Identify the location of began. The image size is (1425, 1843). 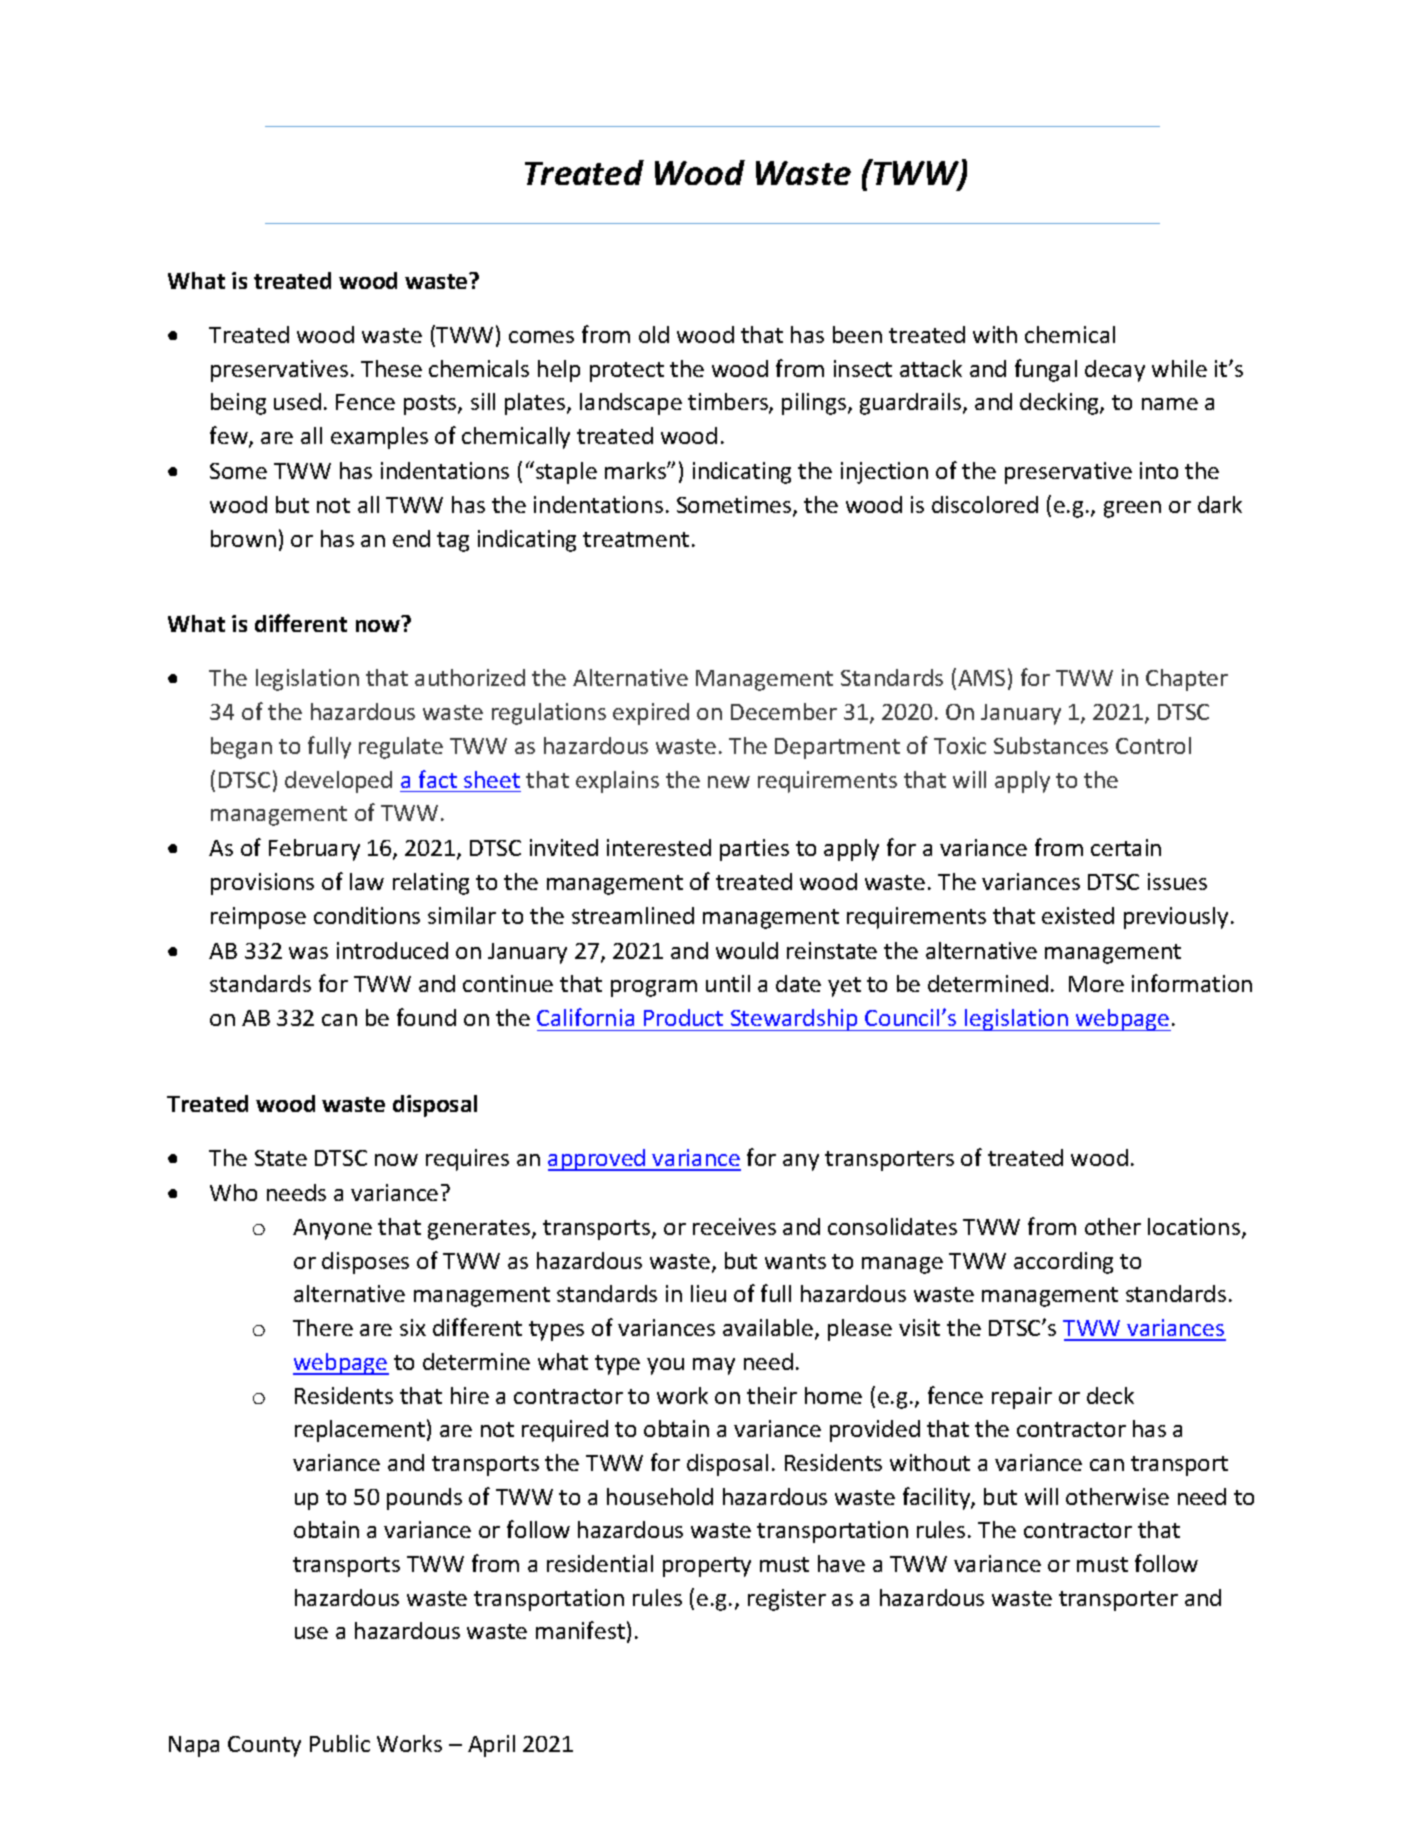
(241, 748).
